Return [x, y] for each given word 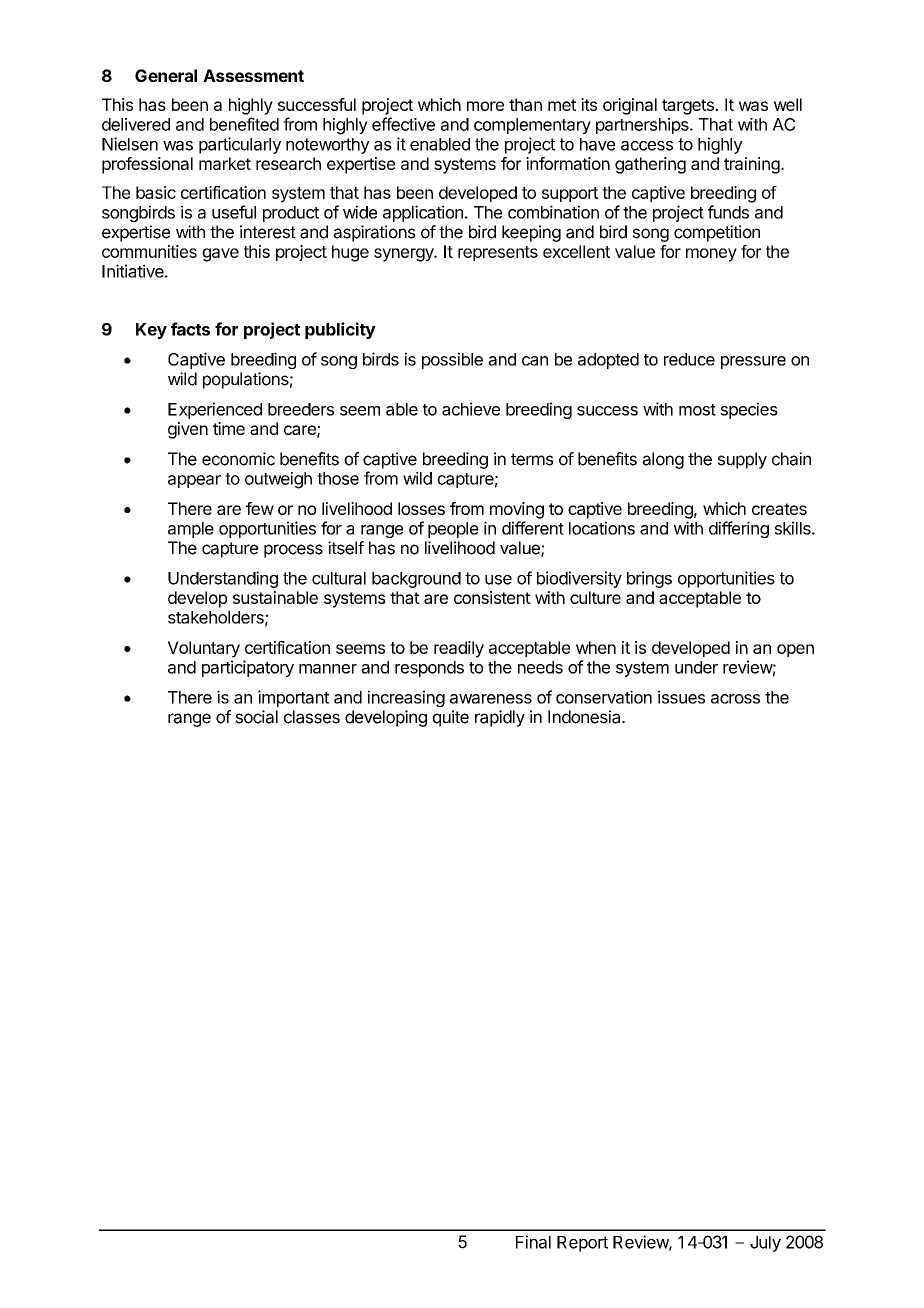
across [735, 699]
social [256, 717]
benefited [244, 124]
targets [689, 107]
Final [533, 1242]
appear [194, 481]
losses [421, 508]
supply [742, 460]
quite [451, 718]
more [485, 106]
